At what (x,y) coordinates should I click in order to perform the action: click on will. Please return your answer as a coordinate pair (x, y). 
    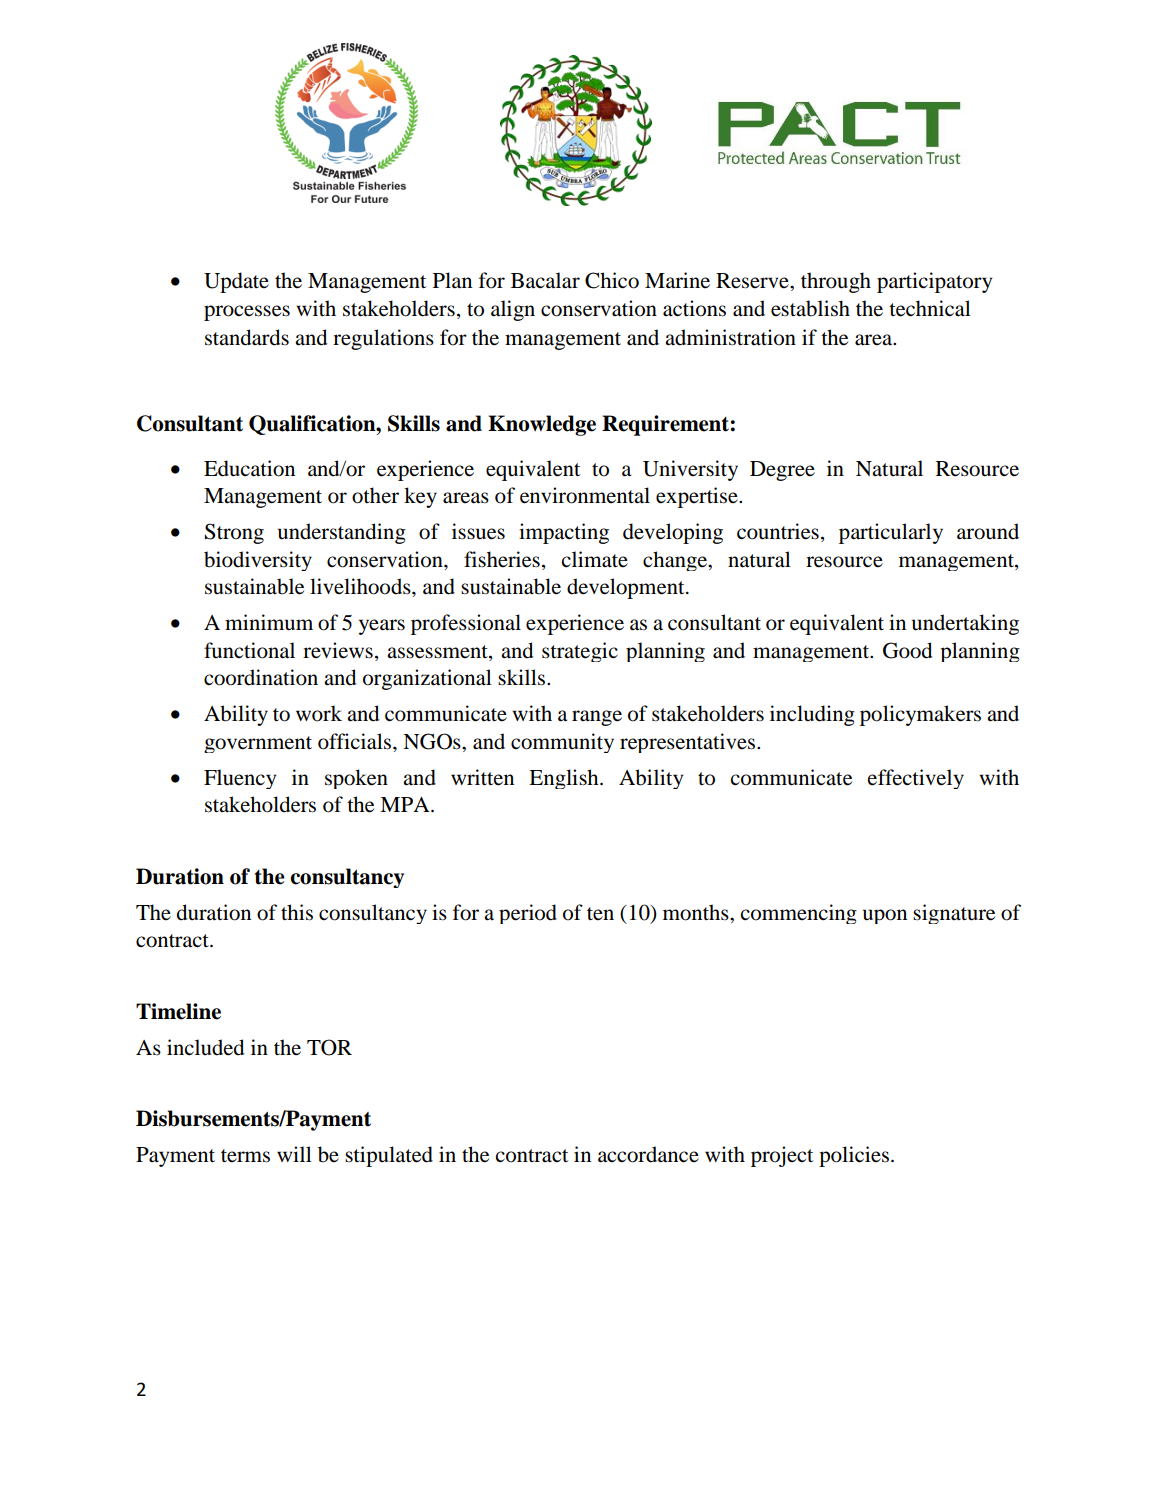
    Looking at the image, I should click on (294, 1154).
